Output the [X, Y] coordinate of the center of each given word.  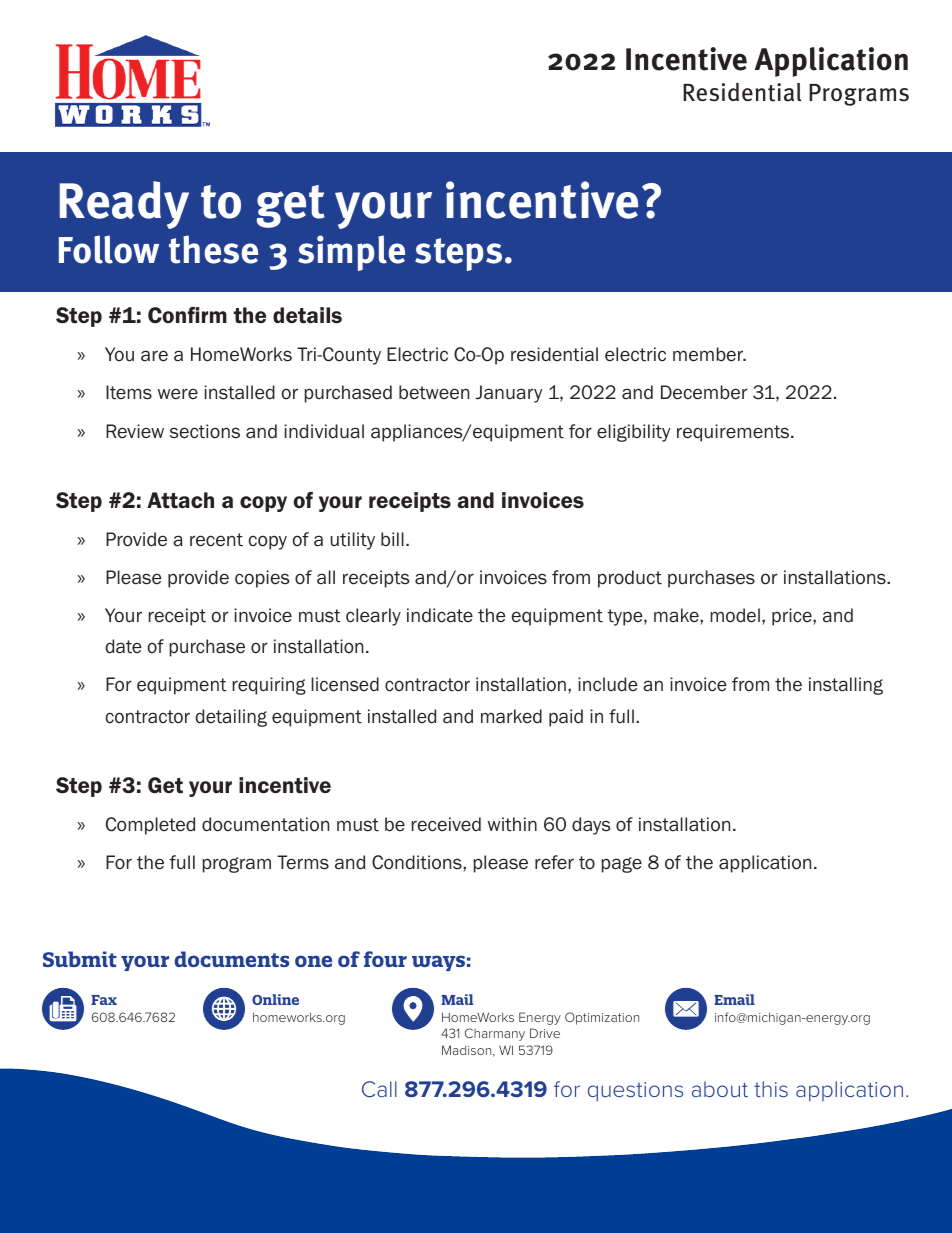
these [213, 249]
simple [351, 253]
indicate [440, 615]
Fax [104, 1000]
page [622, 865]
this [771, 1089]
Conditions [418, 862]
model [735, 615]
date [124, 646]
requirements [734, 433]
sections [205, 431]
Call [379, 1089]
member [709, 354]
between [434, 392]
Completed [150, 826]
